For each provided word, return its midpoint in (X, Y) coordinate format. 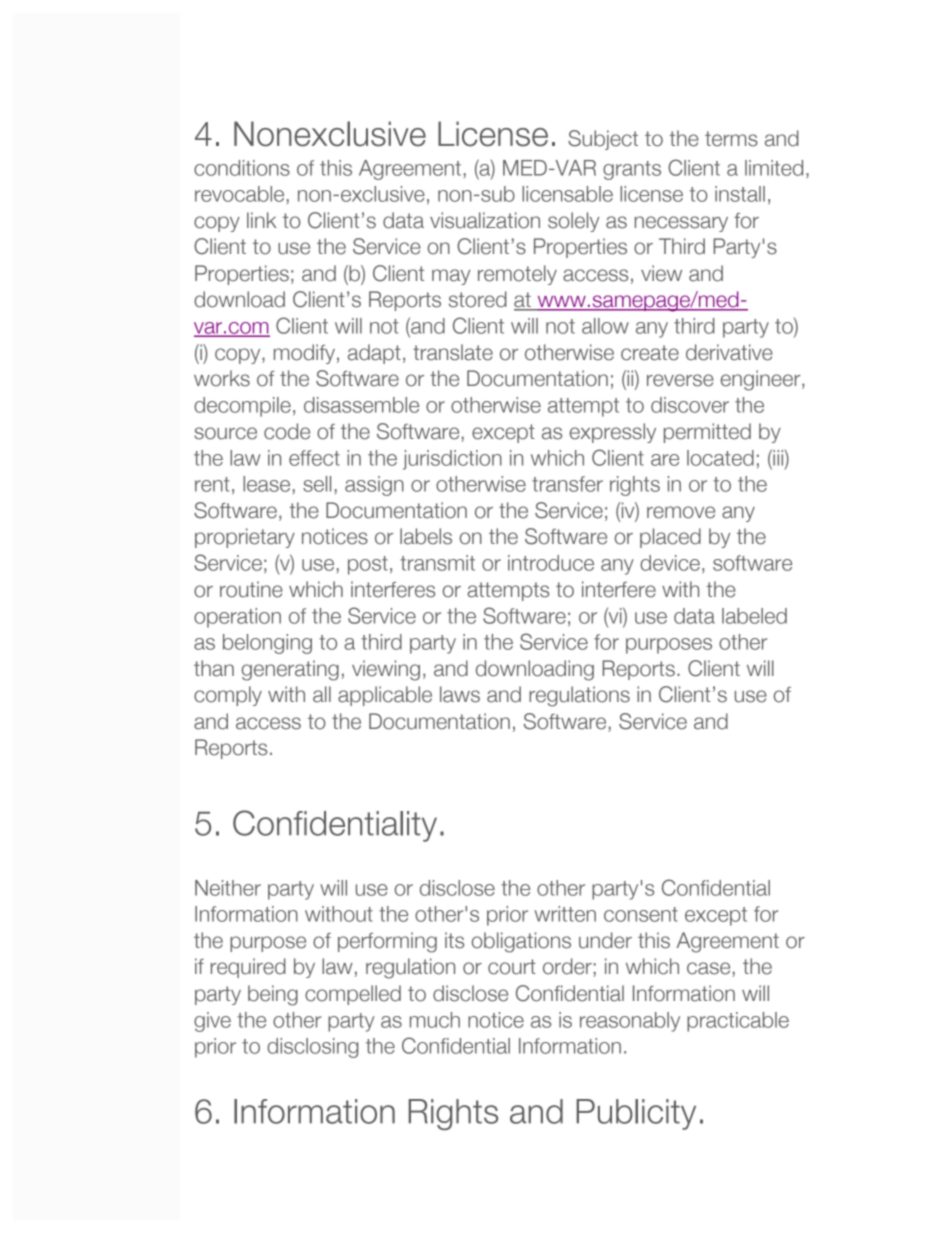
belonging (267, 644)
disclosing (312, 1048)
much (435, 1020)
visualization (485, 220)
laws (460, 694)
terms (731, 139)
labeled (754, 616)
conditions (242, 168)
